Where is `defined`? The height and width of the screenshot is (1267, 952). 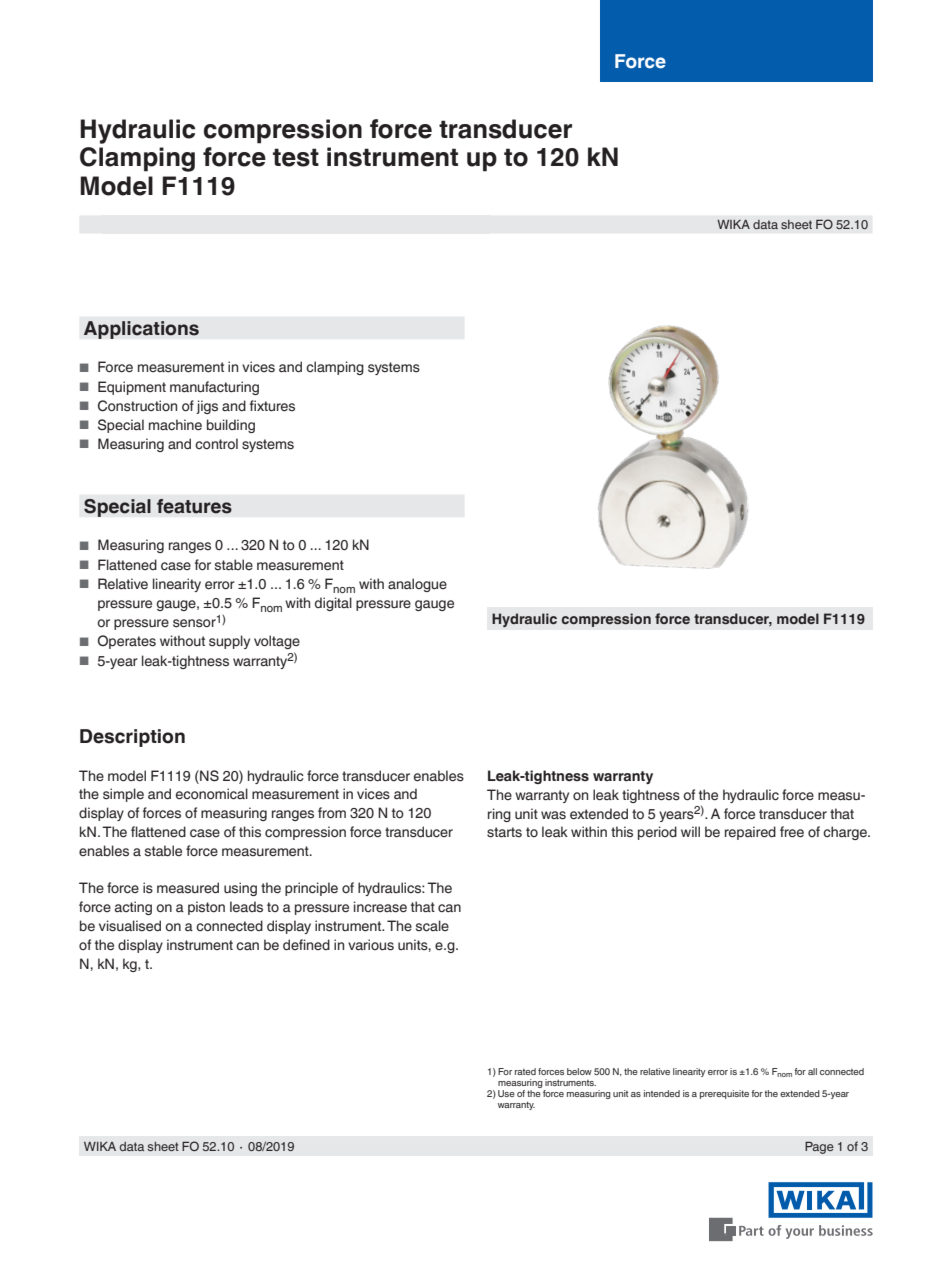 defined is located at coordinates (306, 944).
